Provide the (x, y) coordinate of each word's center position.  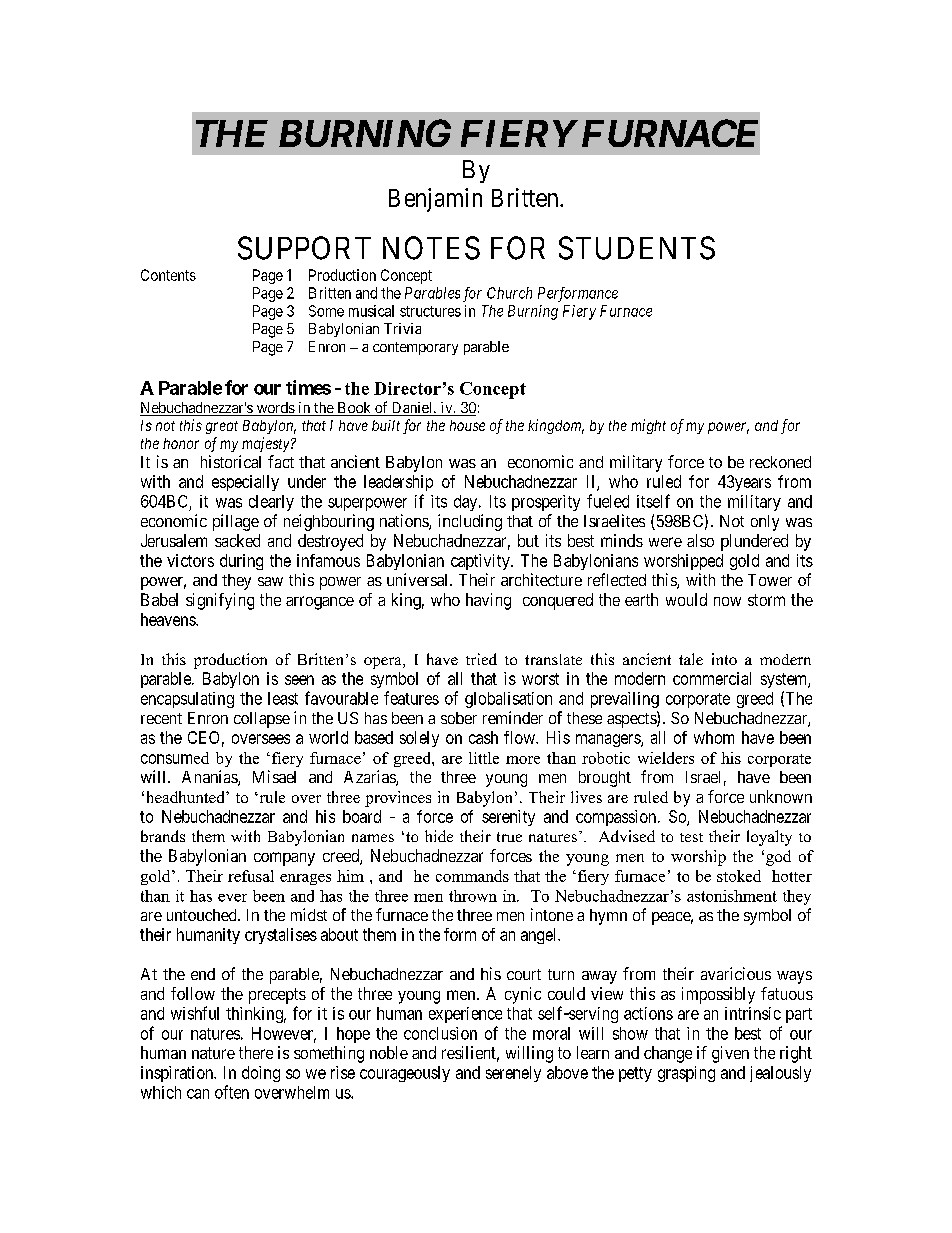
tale (691, 659)
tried (481, 659)
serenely (513, 1074)
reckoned (780, 462)
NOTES (431, 248)
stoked (739, 876)
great (222, 427)
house (467, 425)
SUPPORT (304, 248)
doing (261, 1074)
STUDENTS (637, 248)
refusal (251, 876)
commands (472, 876)
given (730, 1054)
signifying (220, 601)
